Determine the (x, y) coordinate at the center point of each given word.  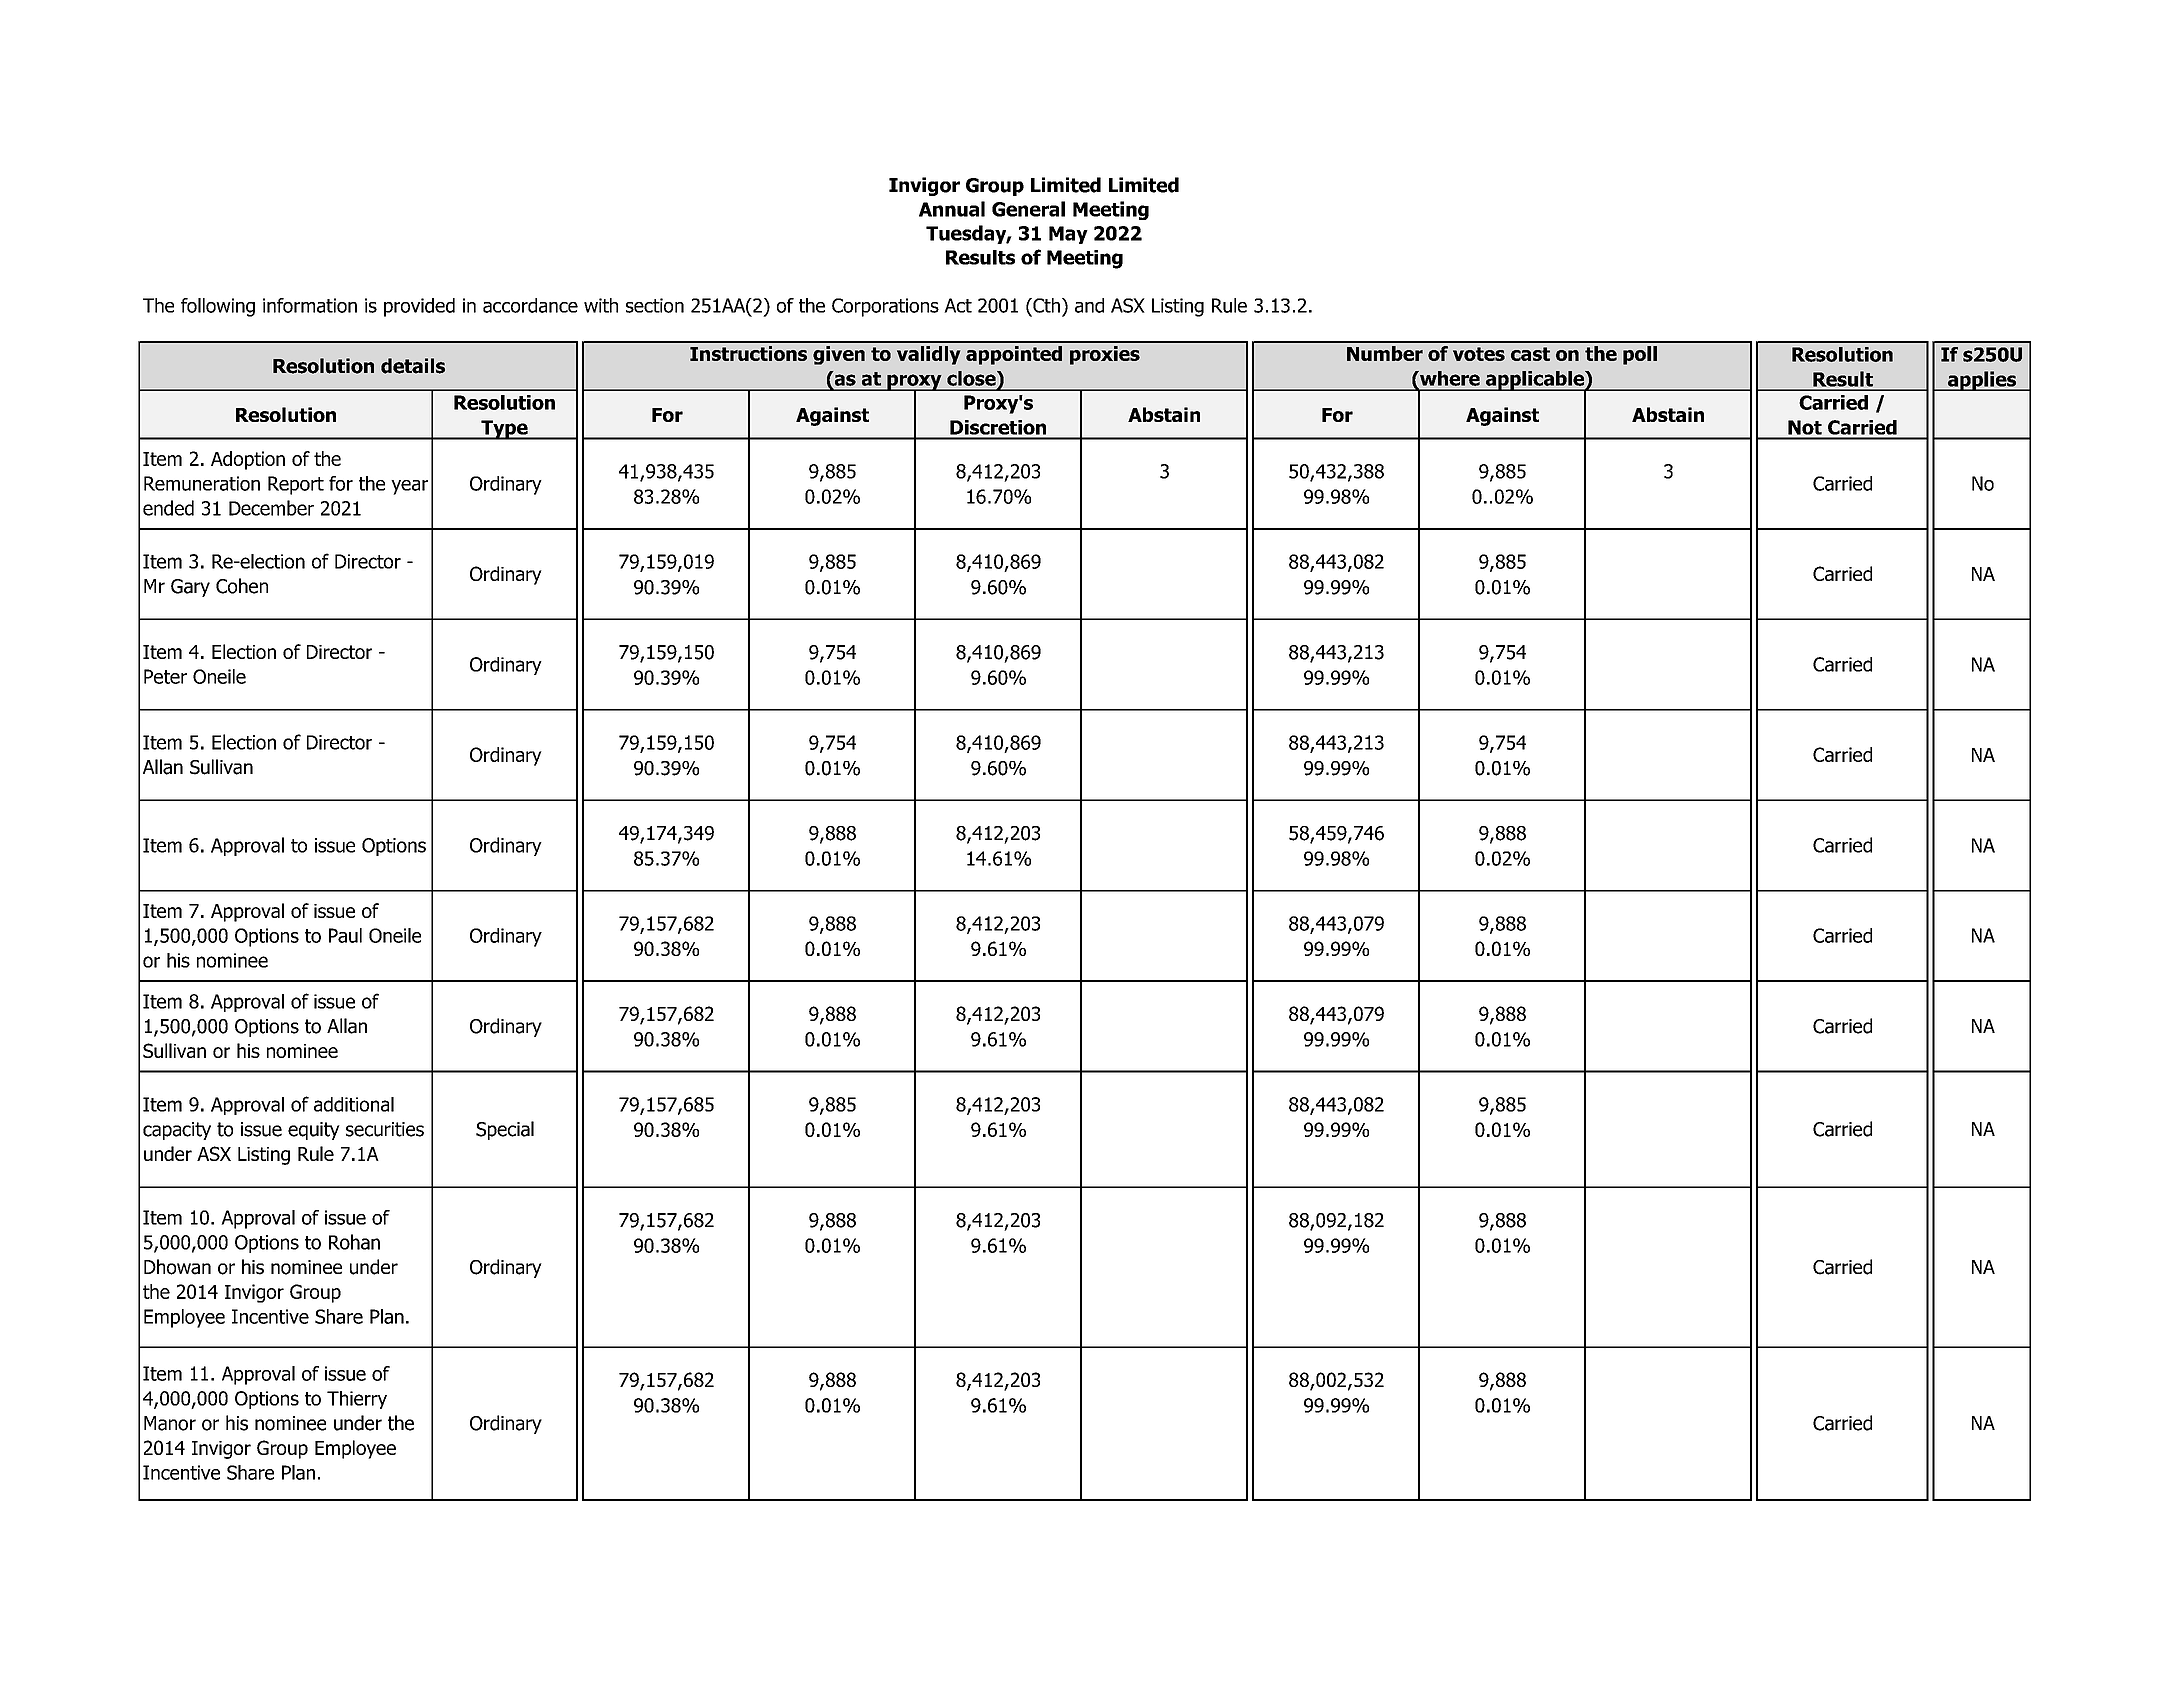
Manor (170, 1423)
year (409, 487)
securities (385, 1129)
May (1068, 235)
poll (1640, 355)
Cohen (242, 586)
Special (505, 1130)
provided (419, 307)
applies (1982, 381)
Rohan (354, 1242)
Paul (345, 935)
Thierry (357, 1400)
